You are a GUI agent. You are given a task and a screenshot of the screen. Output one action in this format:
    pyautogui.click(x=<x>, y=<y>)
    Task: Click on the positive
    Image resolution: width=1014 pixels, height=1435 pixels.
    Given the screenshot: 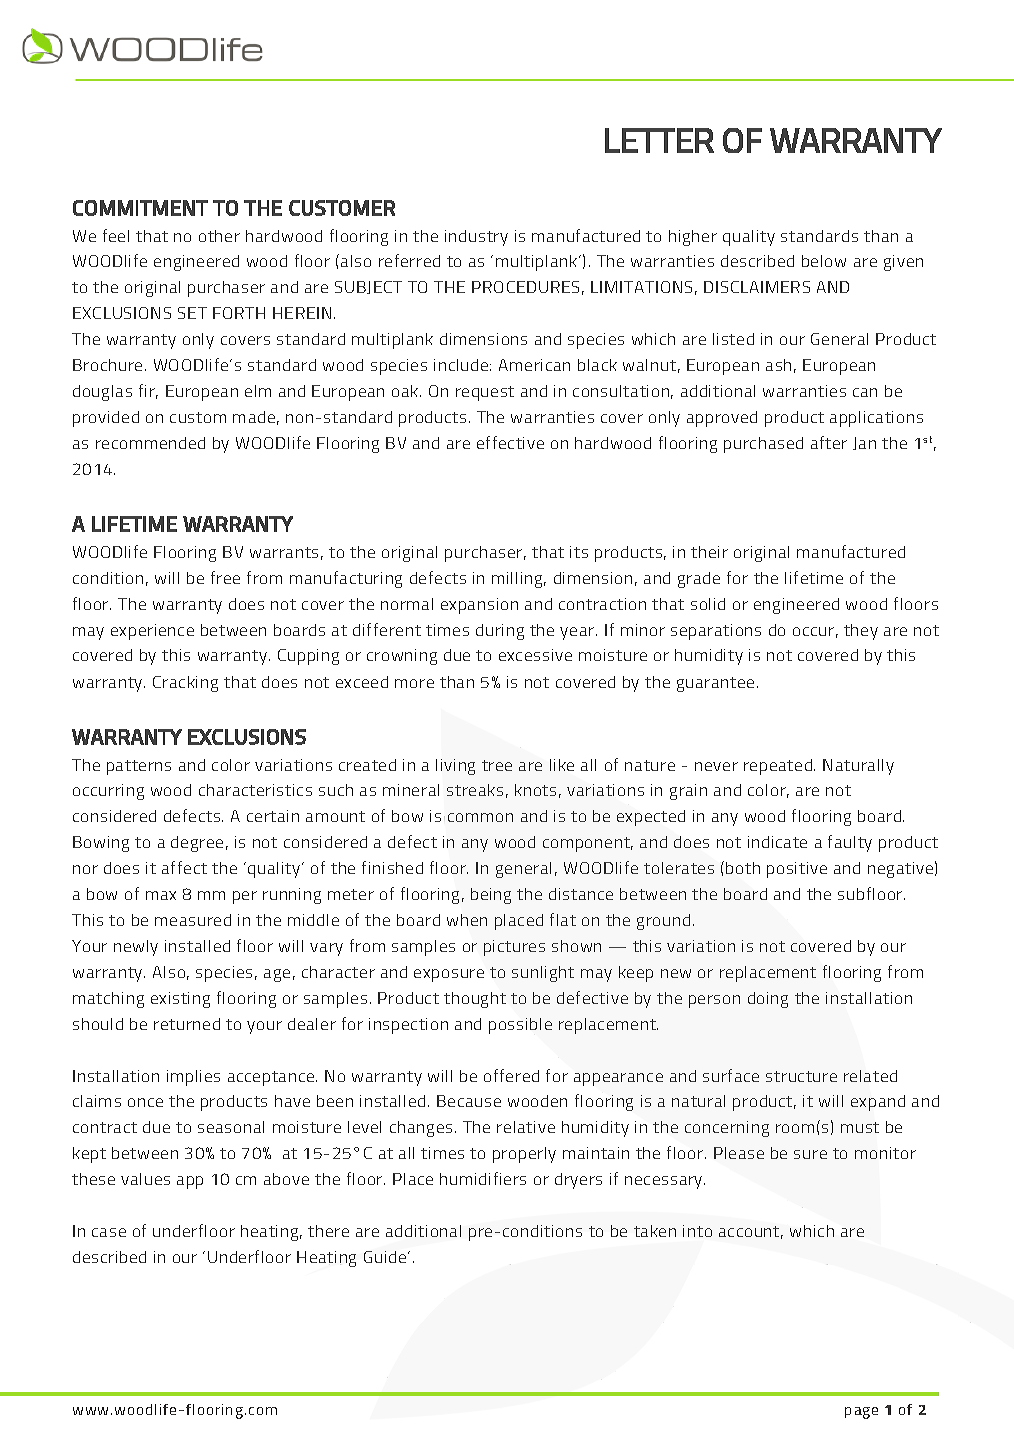 What is the action you would take?
    pyautogui.click(x=797, y=870)
